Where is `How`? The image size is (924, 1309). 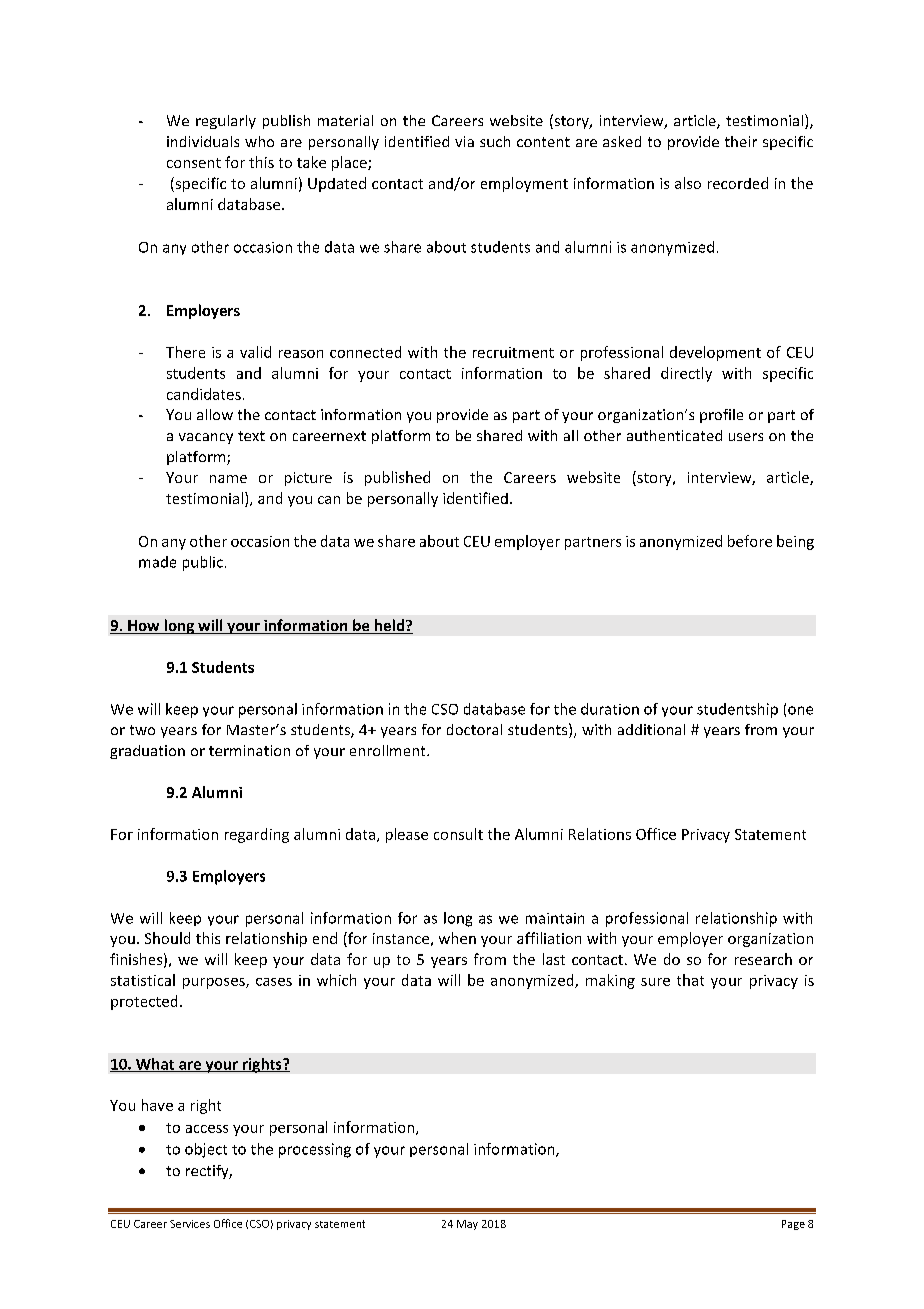 How is located at coordinates (144, 627).
